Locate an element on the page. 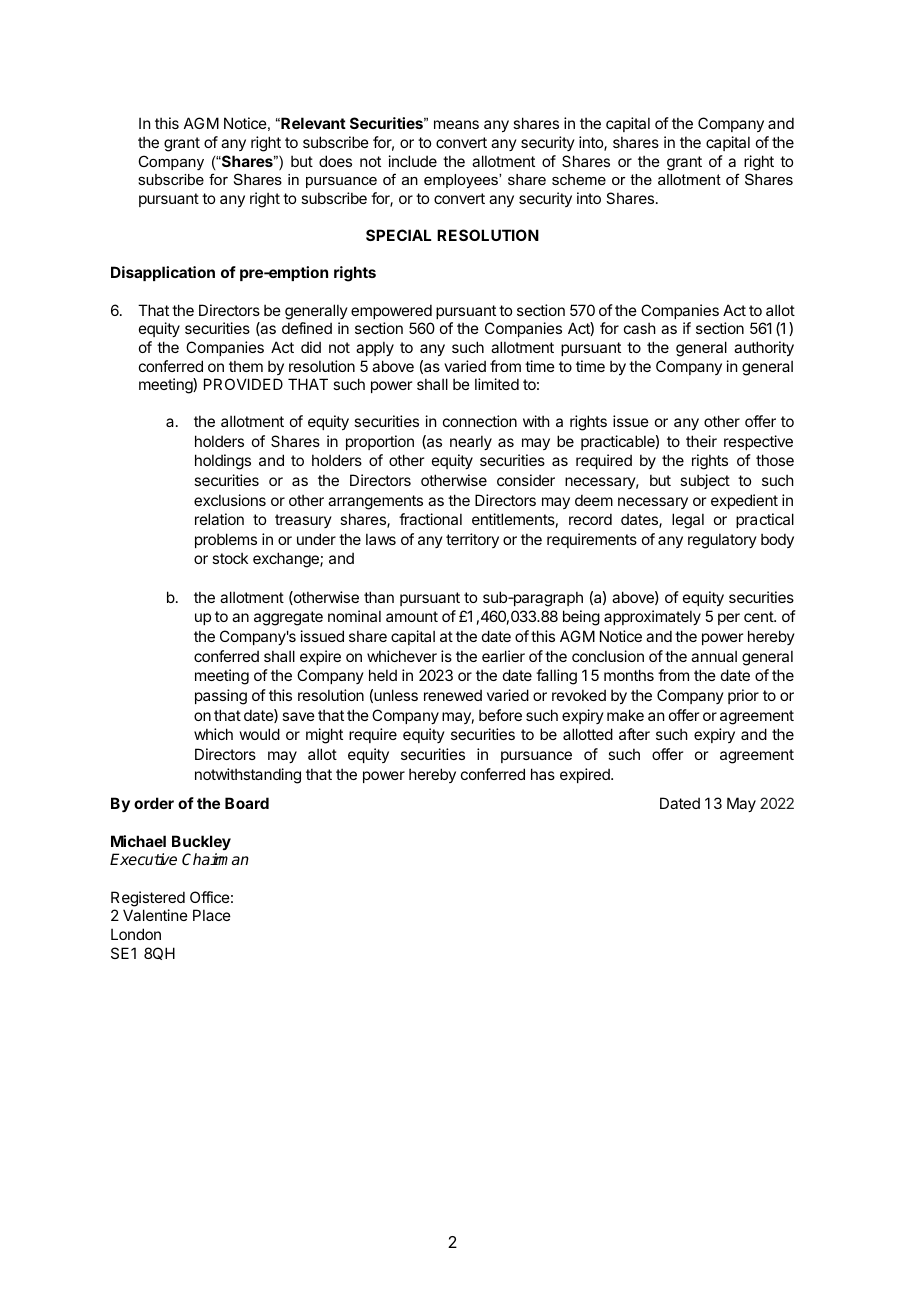 Image resolution: width=924 pixels, height=1308 pixels. has is located at coordinates (543, 774).
